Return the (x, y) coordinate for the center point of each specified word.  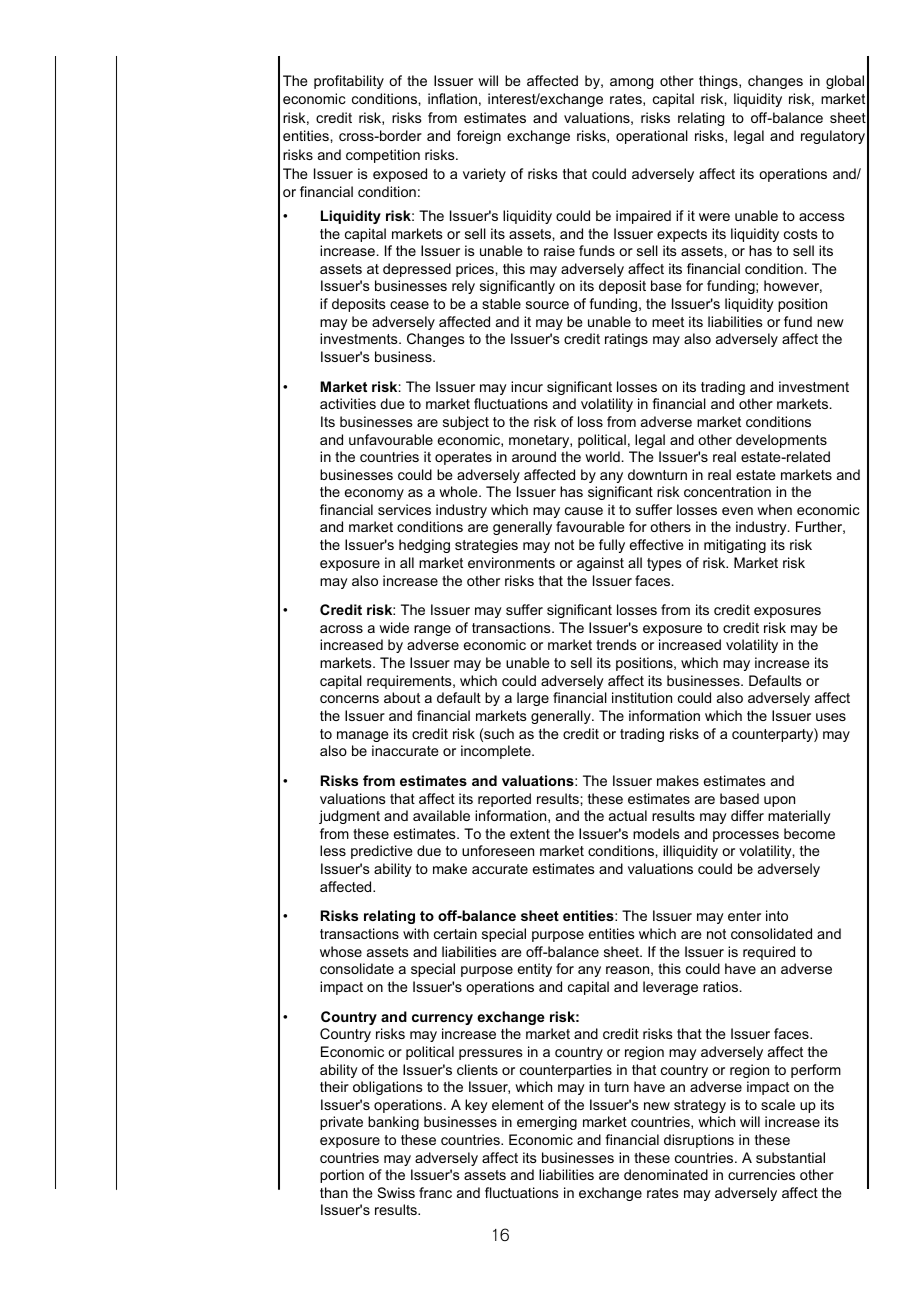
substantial (790, 1157)
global (845, 82)
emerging (547, 1123)
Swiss (396, 1192)
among (631, 83)
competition (383, 156)
